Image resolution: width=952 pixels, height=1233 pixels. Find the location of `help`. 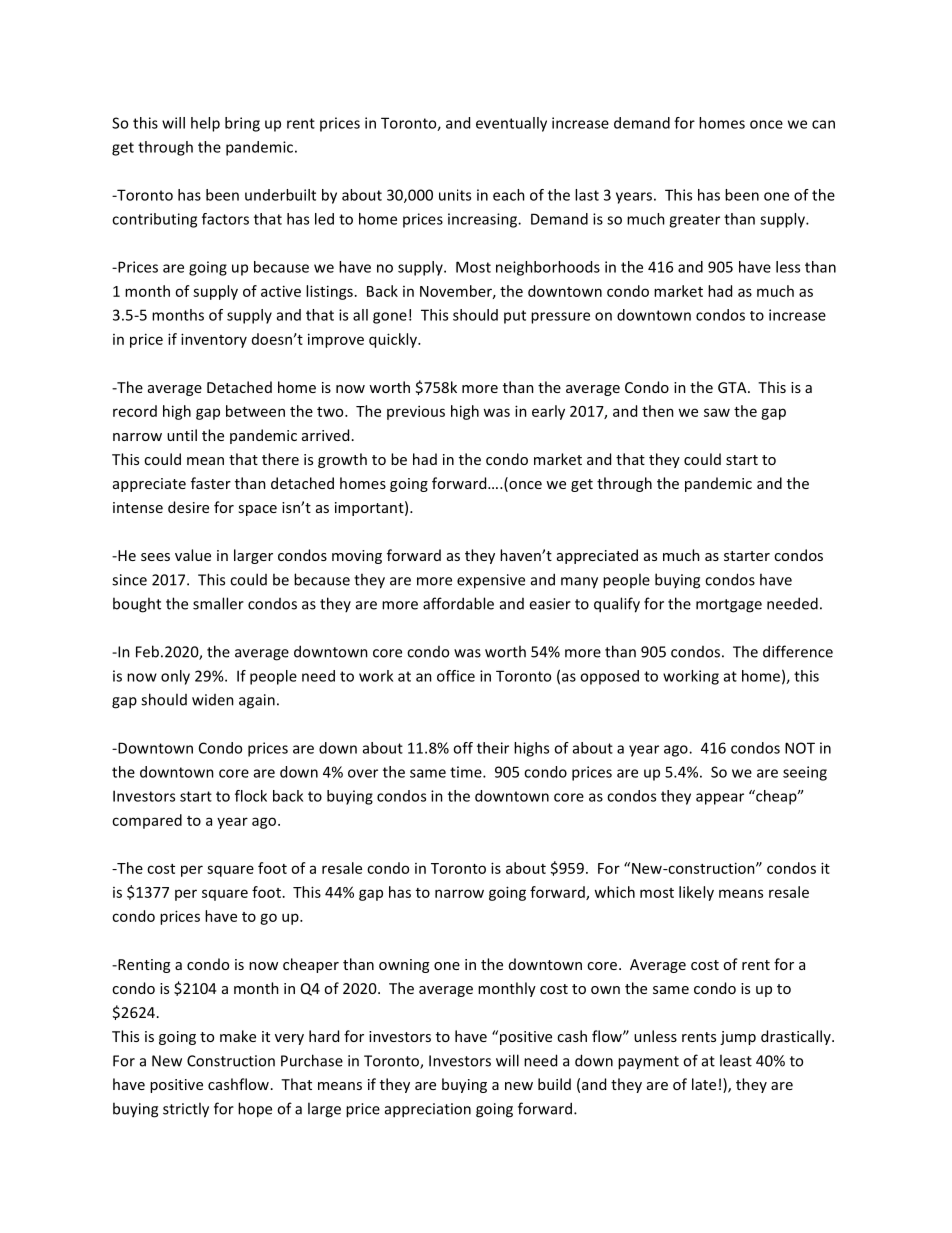

help is located at coordinates (205, 124).
